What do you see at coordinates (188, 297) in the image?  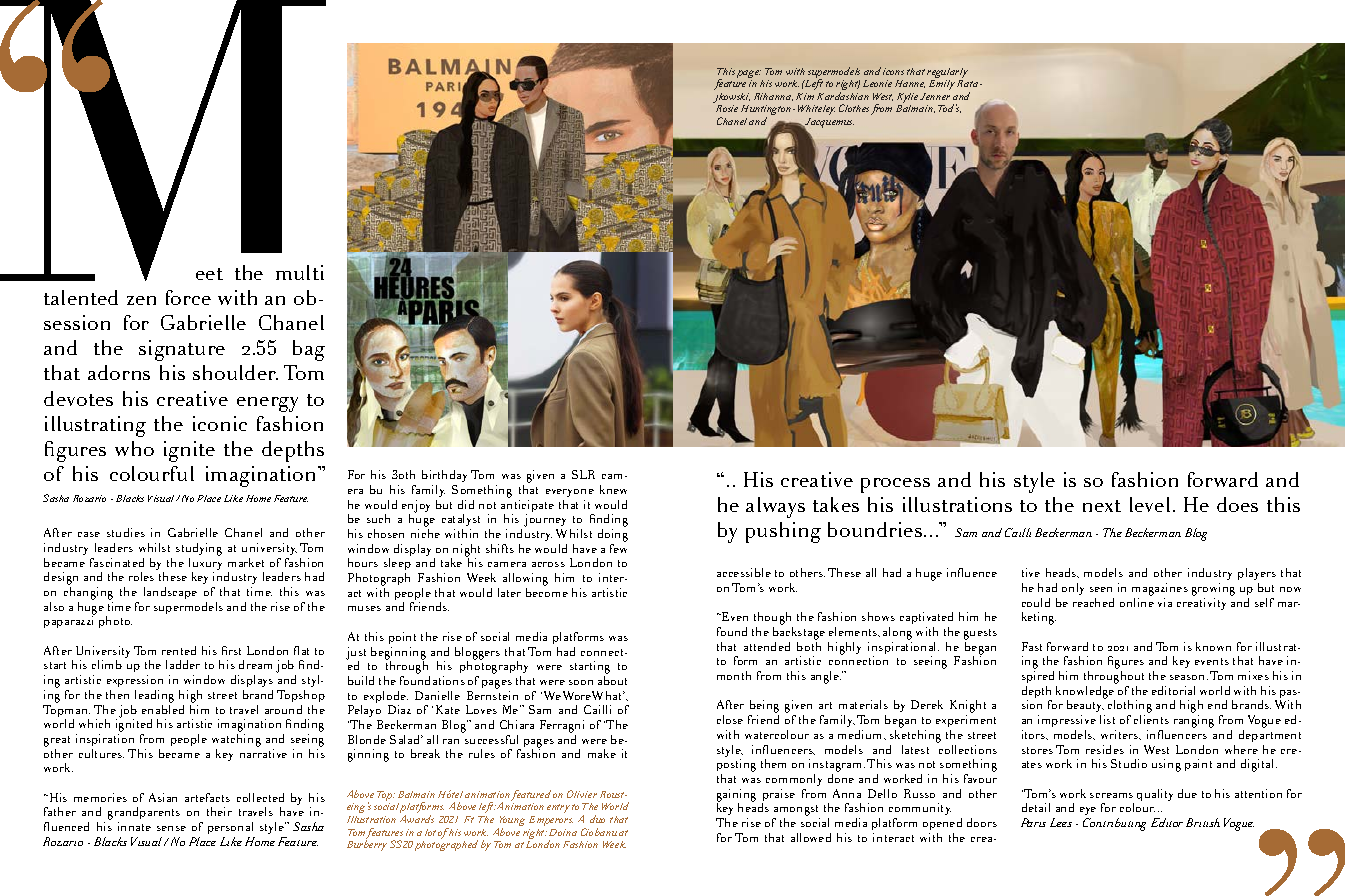 I see `force` at bounding box center [188, 297].
